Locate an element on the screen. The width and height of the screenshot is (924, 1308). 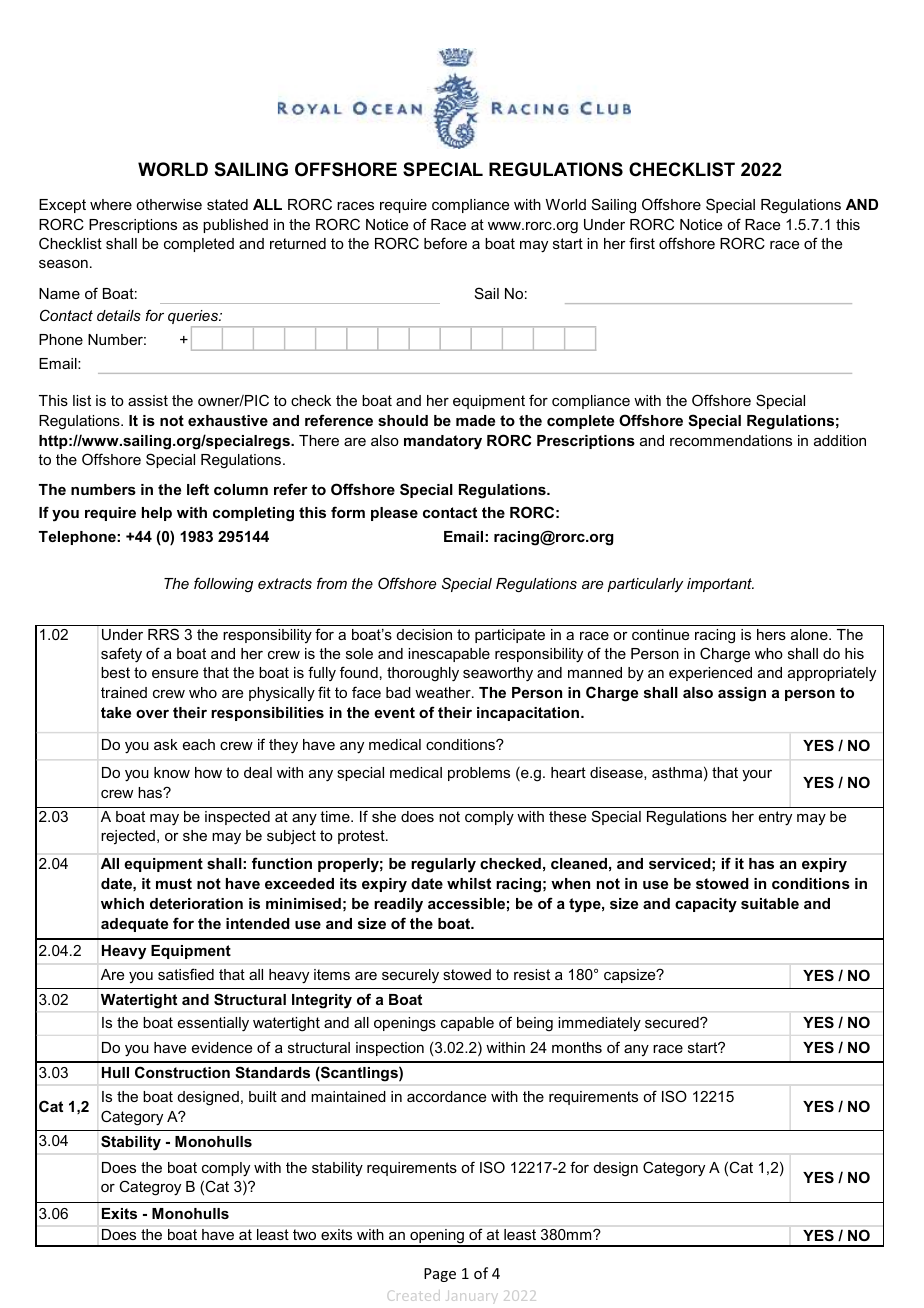
otherwise is located at coordinates (169, 204).
